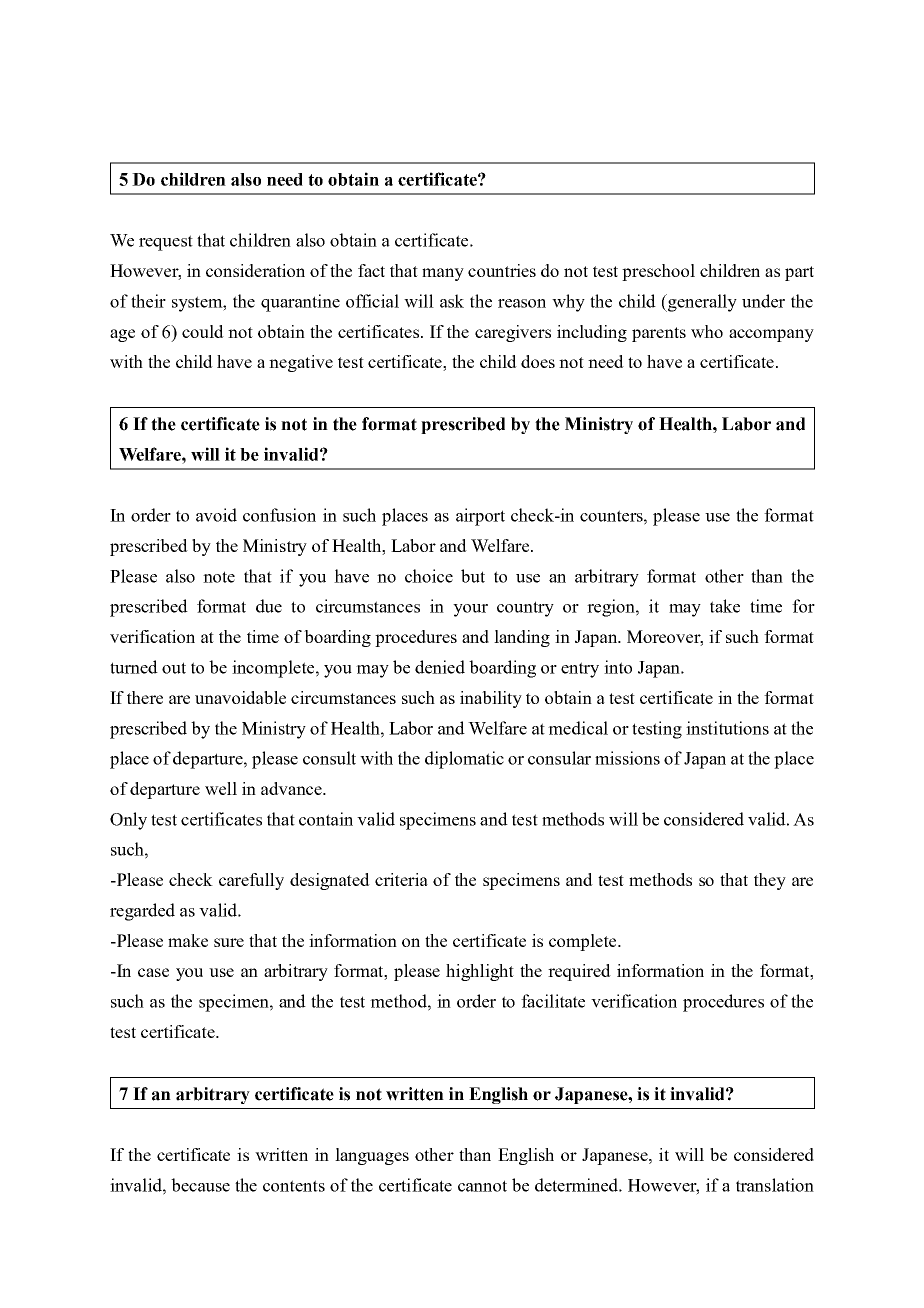 This screenshot has height=1308, width=924. Describe the element at coordinates (727, 728) in the screenshot. I see `institutions` at that location.
